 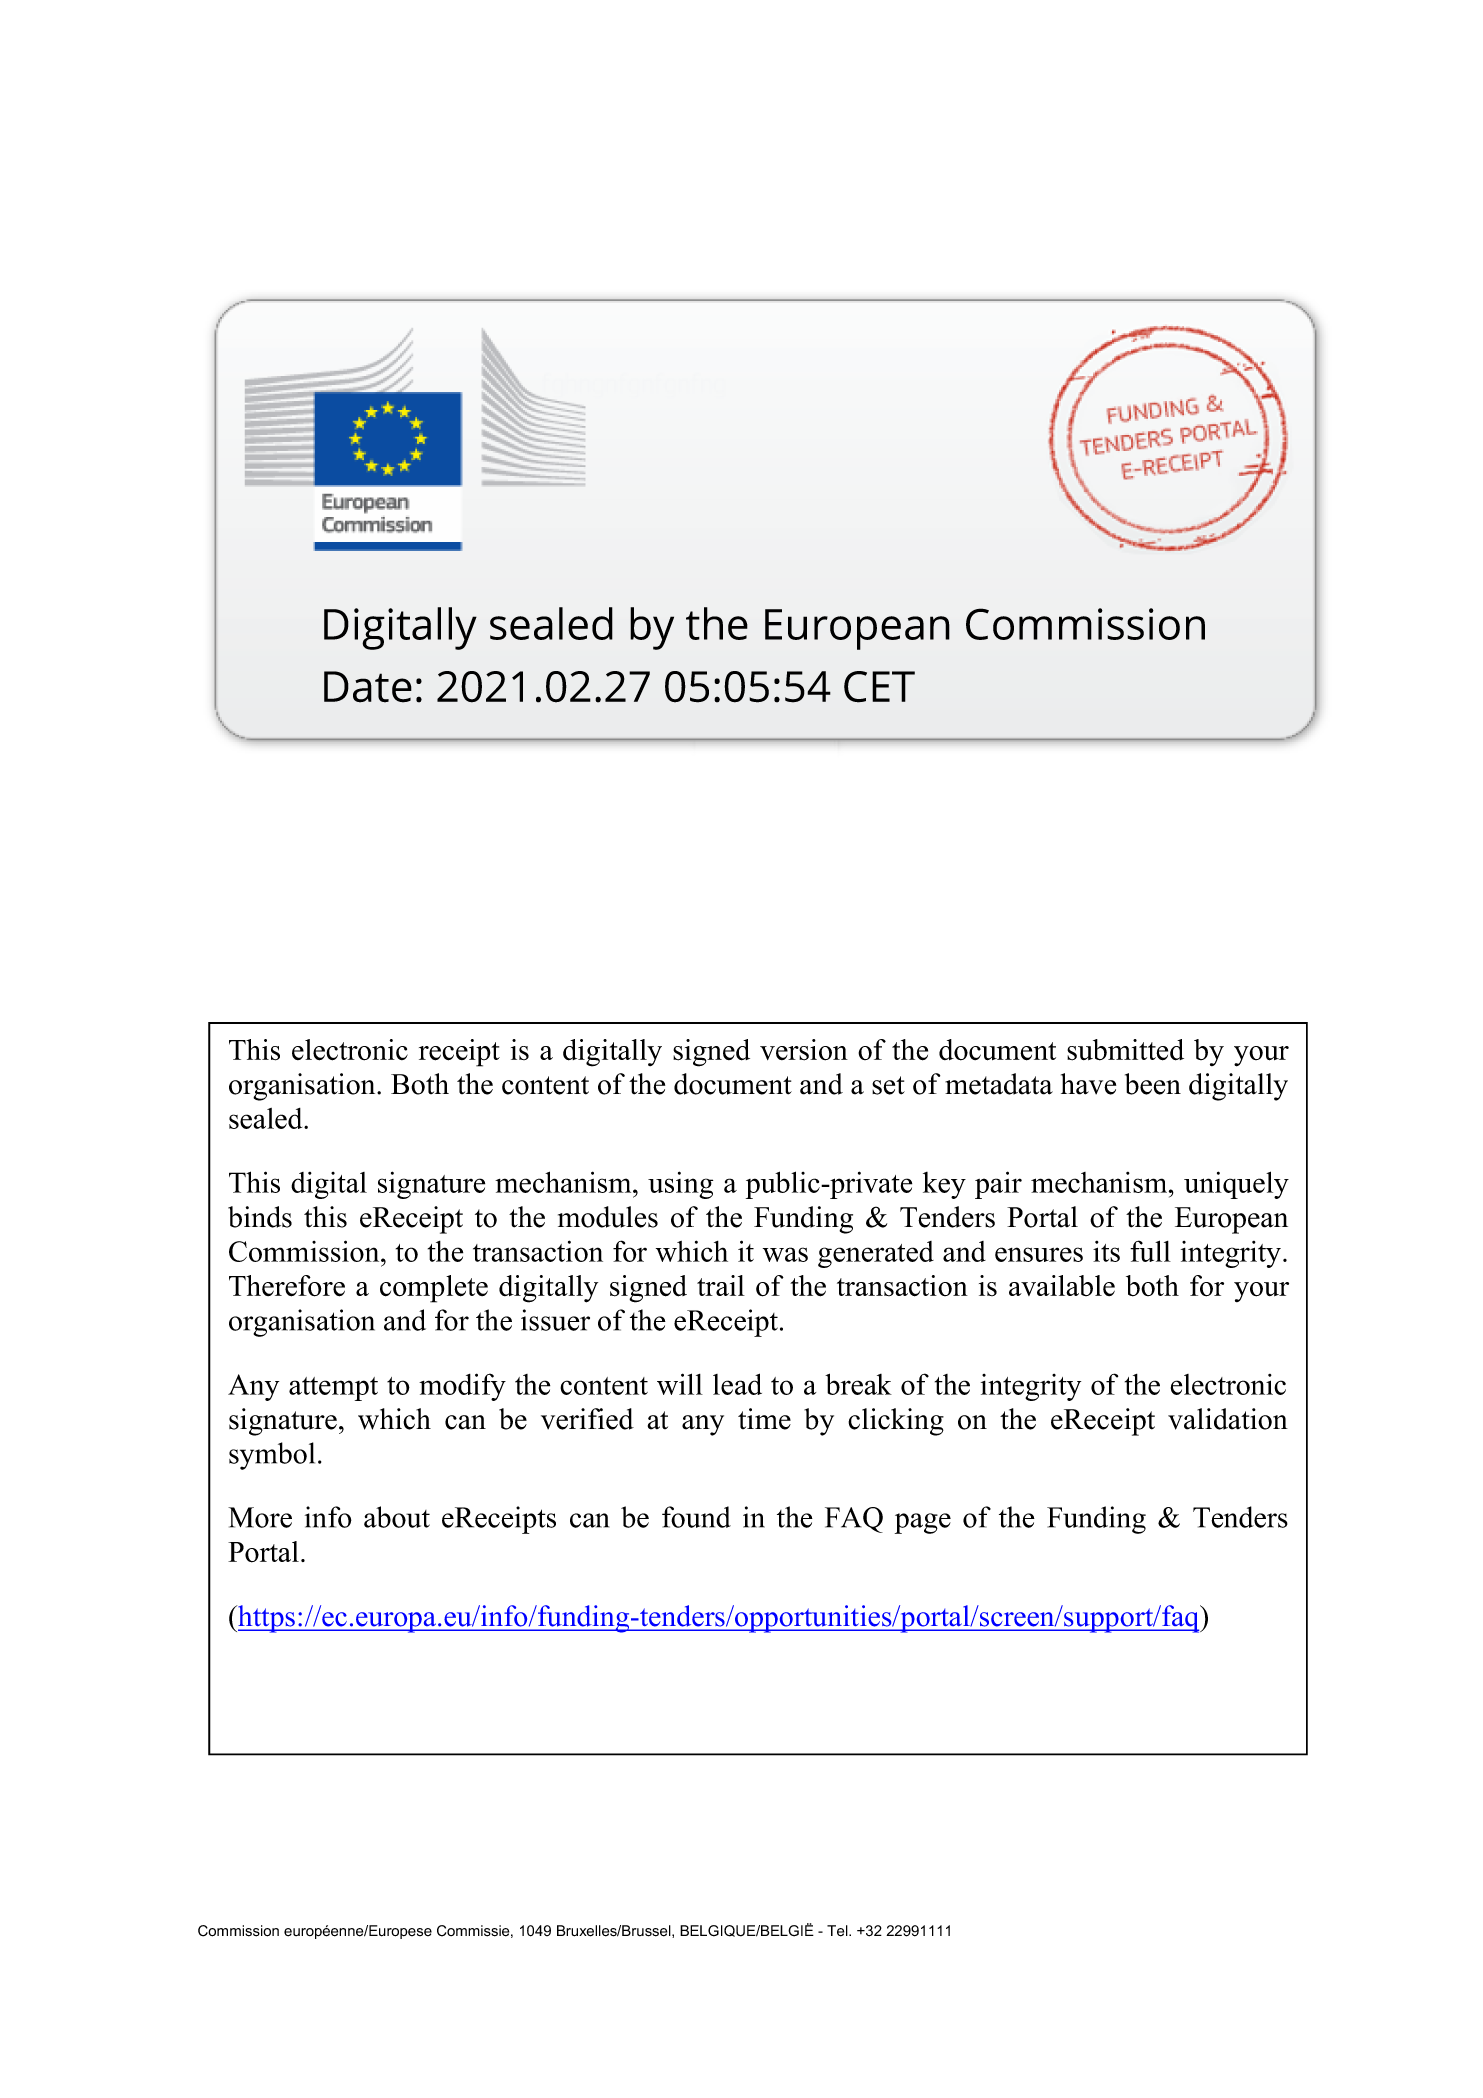 What do you see at coordinates (721, 1285) in the screenshot?
I see `trail` at bounding box center [721, 1285].
